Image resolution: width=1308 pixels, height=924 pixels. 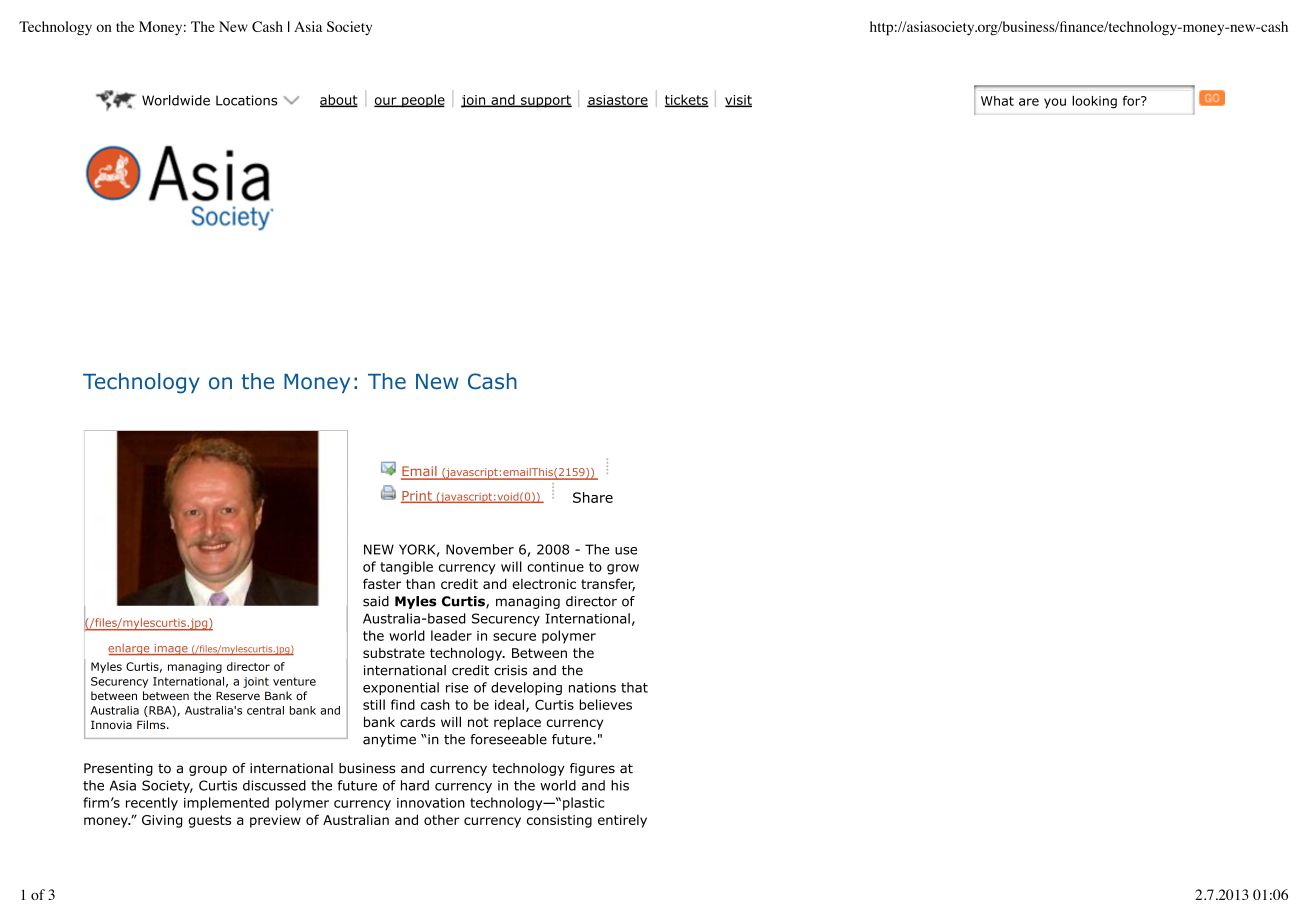 What do you see at coordinates (997, 101) in the screenshot?
I see `What` at bounding box center [997, 101].
